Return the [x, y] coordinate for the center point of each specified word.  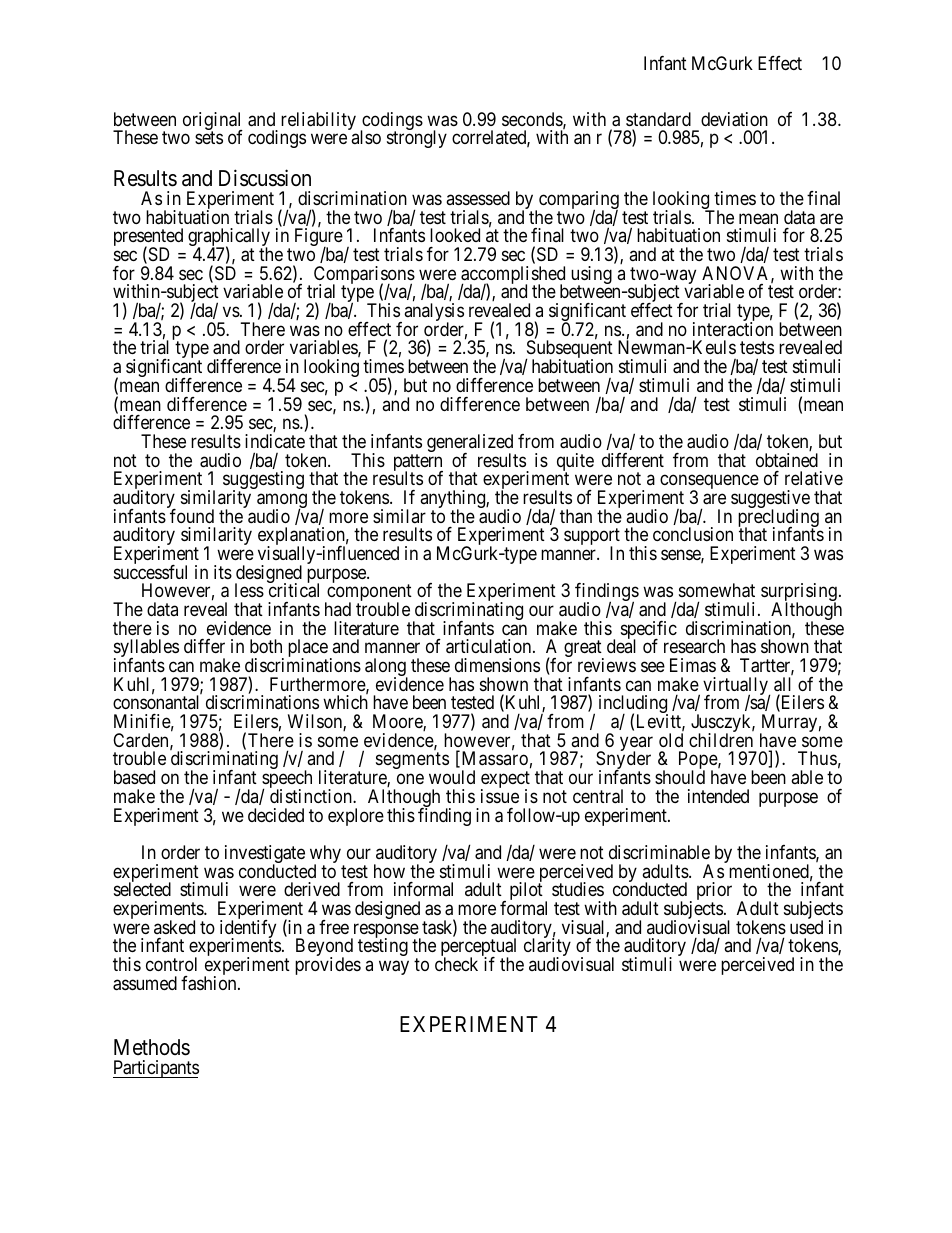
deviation [734, 119]
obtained [787, 460]
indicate [275, 441]
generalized [471, 444]
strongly [417, 139]
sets [209, 137]
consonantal [156, 702]
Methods [152, 1047]
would [452, 777]
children [721, 740]
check [456, 964]
